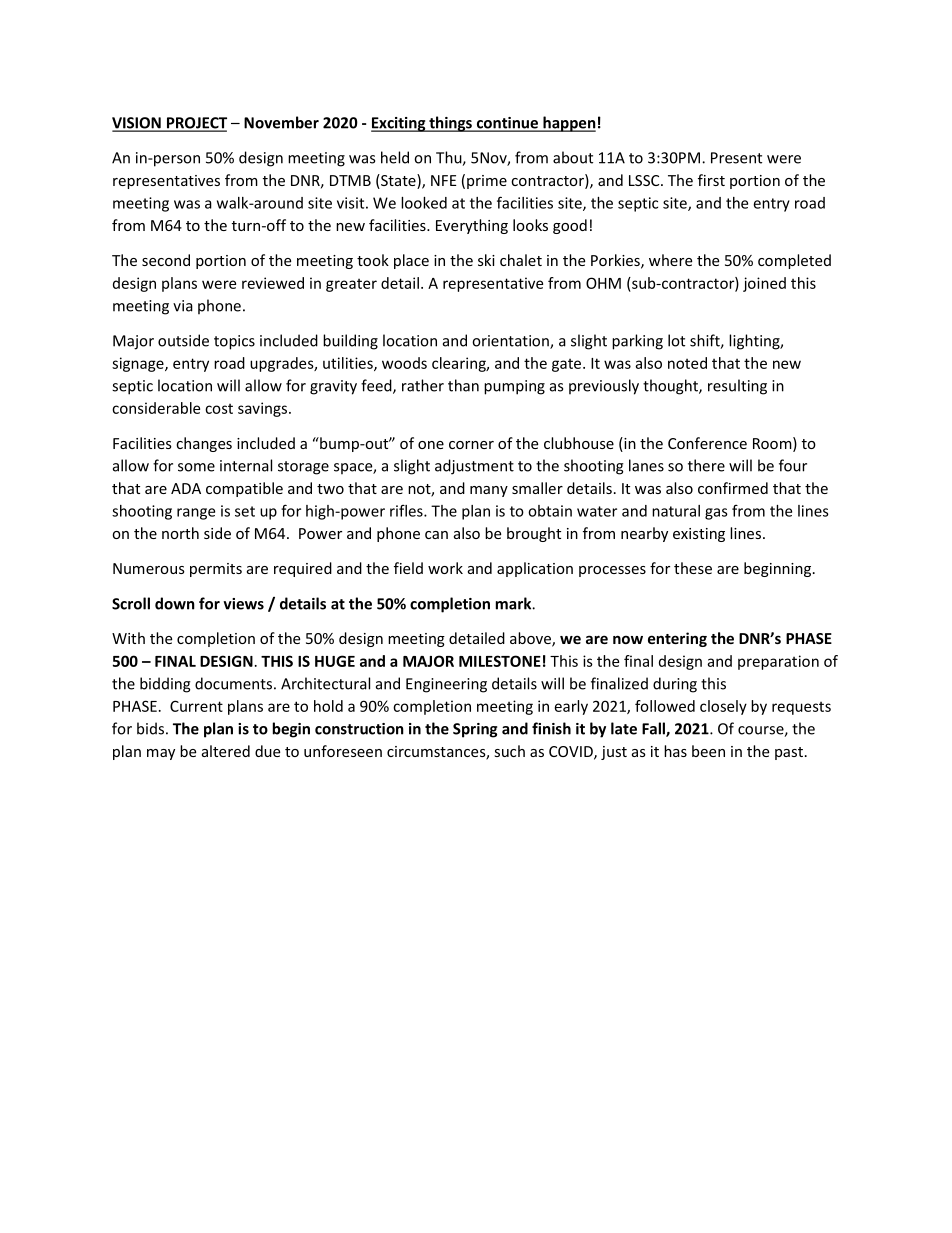 The height and width of the document is (1233, 952). I want to click on above, so click(531, 639).
